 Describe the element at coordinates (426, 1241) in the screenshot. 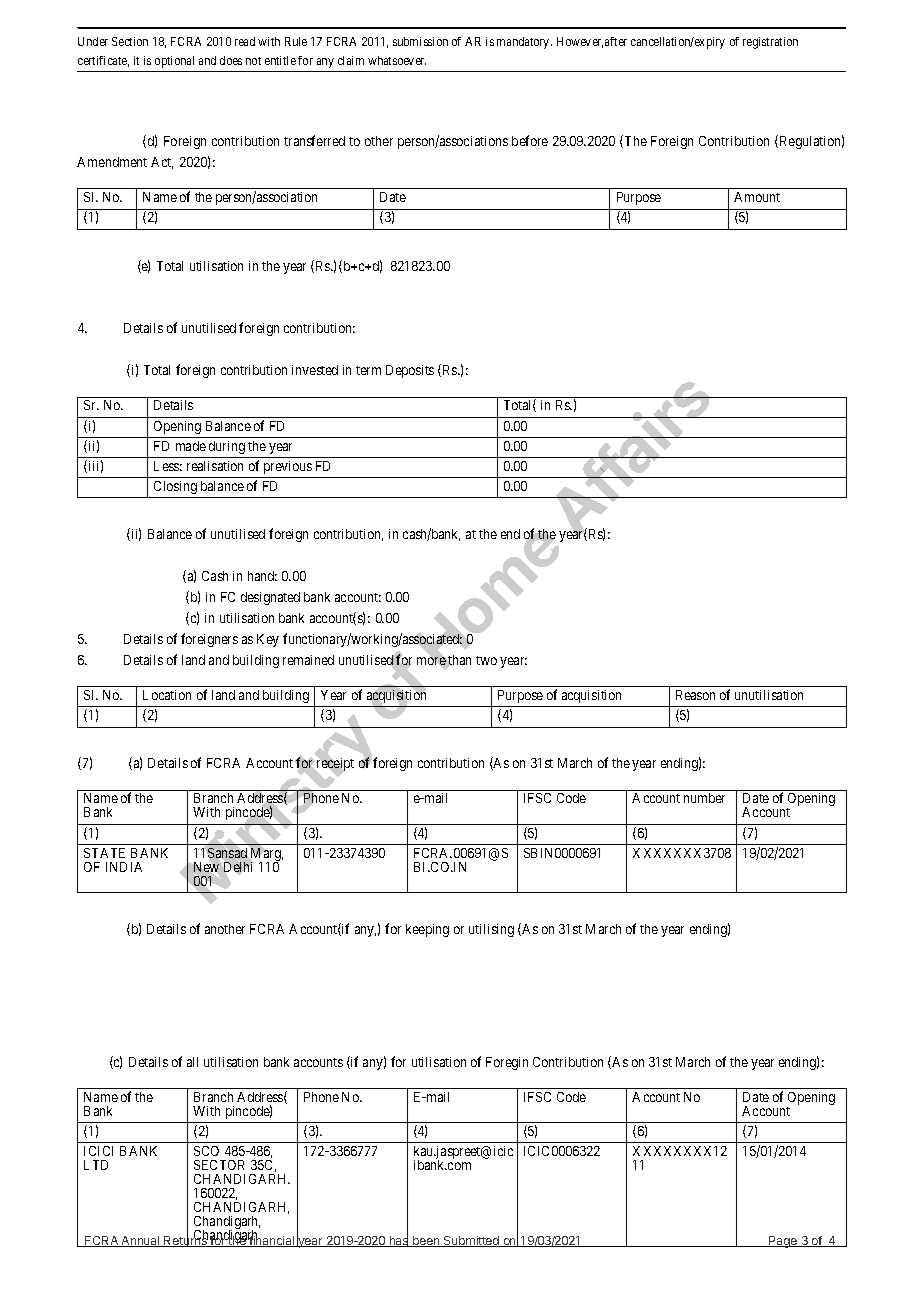

I see `been` at that location.
